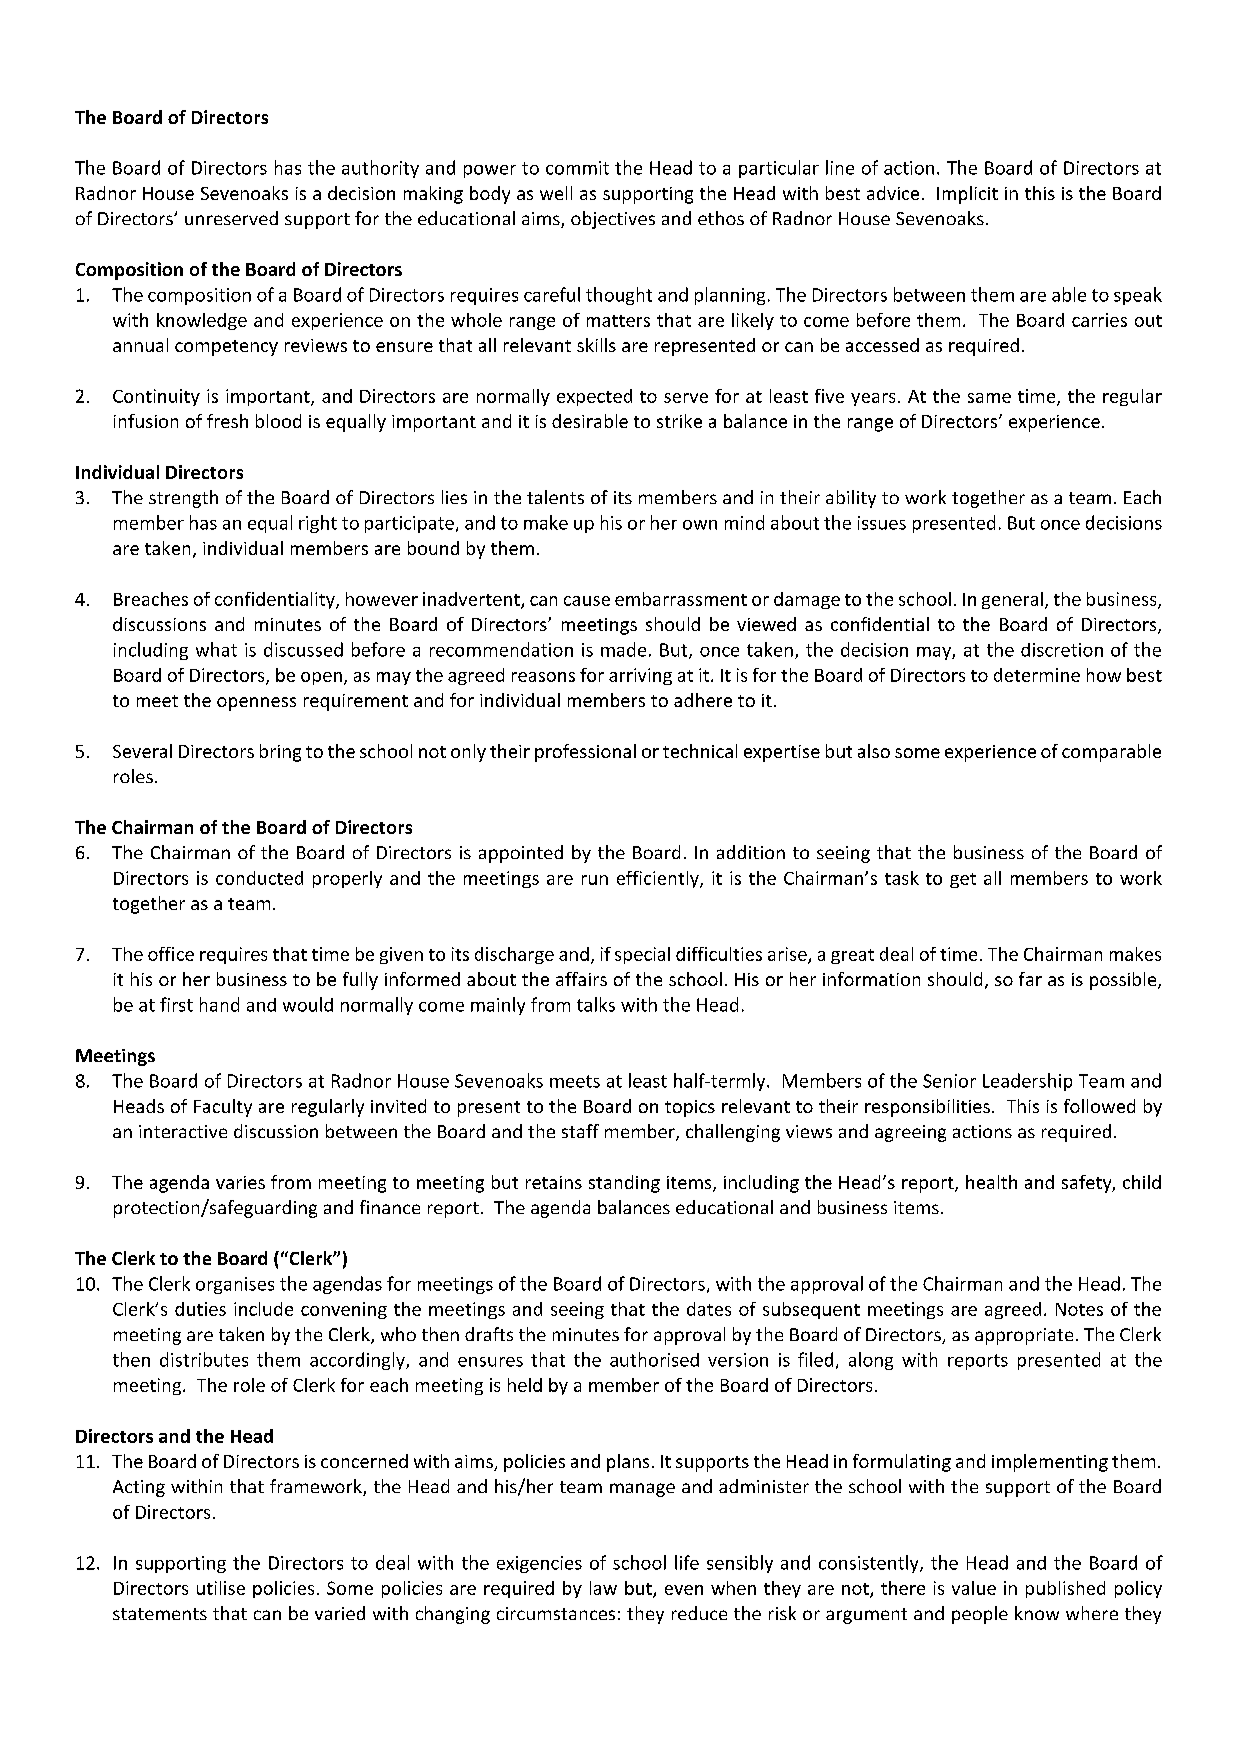 The width and height of the image is (1237, 1749). What do you see at coordinates (967, 195) in the image?
I see `Implicit` at bounding box center [967, 195].
